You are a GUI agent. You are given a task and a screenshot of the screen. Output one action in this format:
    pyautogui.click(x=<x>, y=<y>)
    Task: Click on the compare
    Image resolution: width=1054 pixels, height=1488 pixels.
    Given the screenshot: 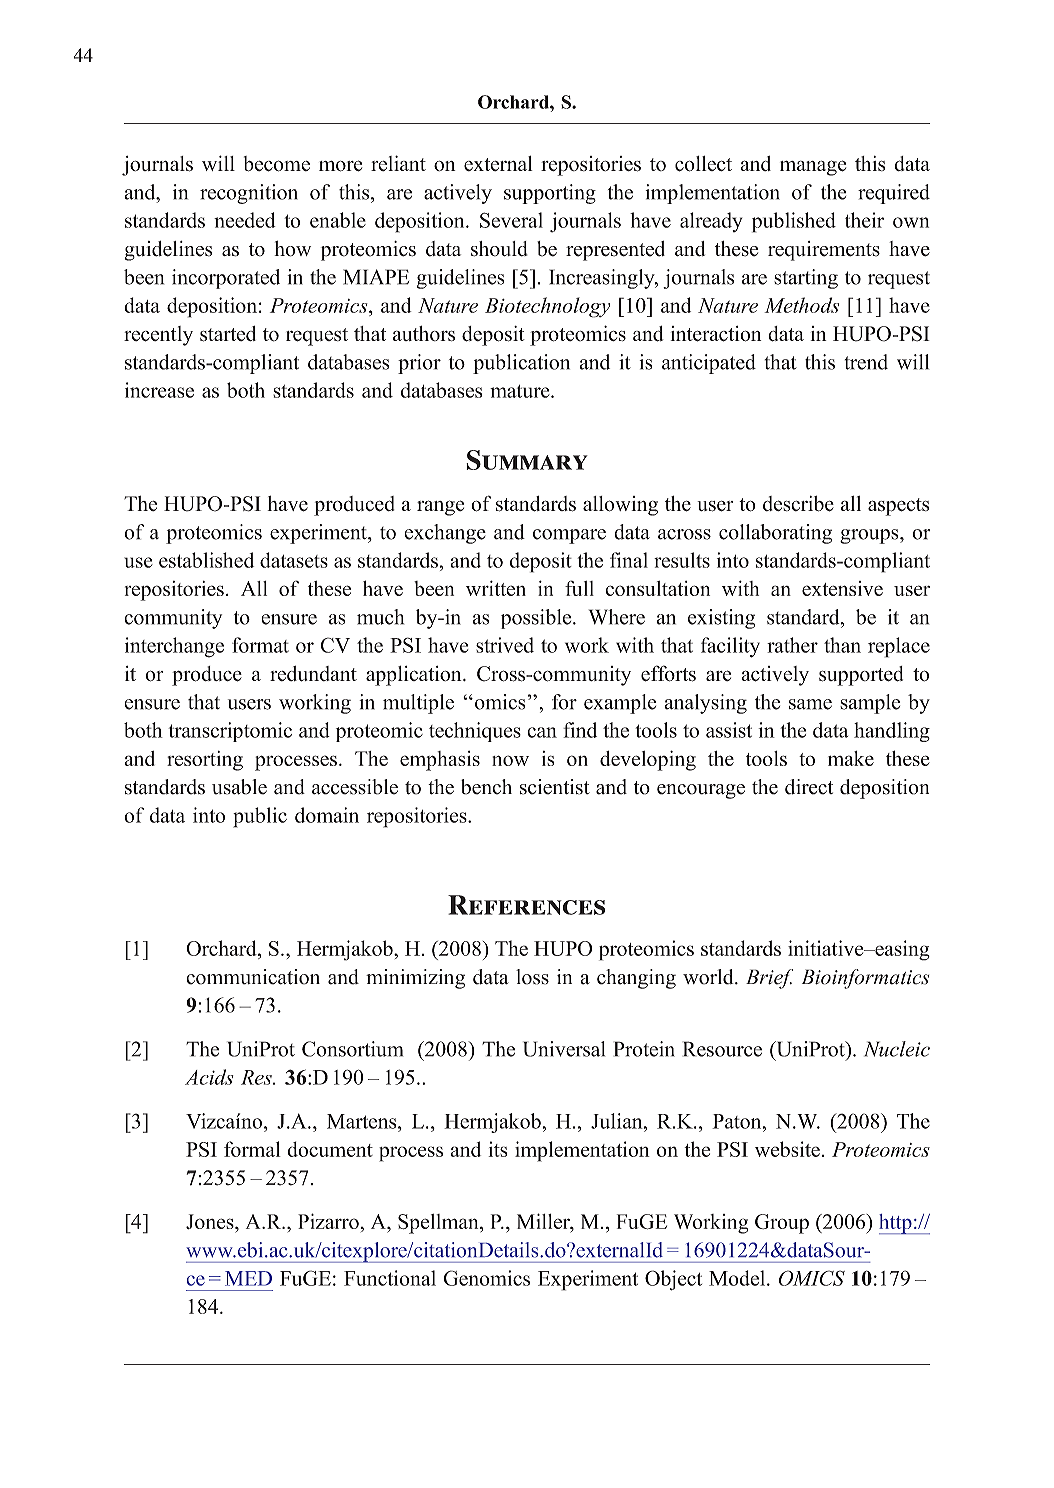 What is the action you would take?
    pyautogui.click(x=569, y=536)
